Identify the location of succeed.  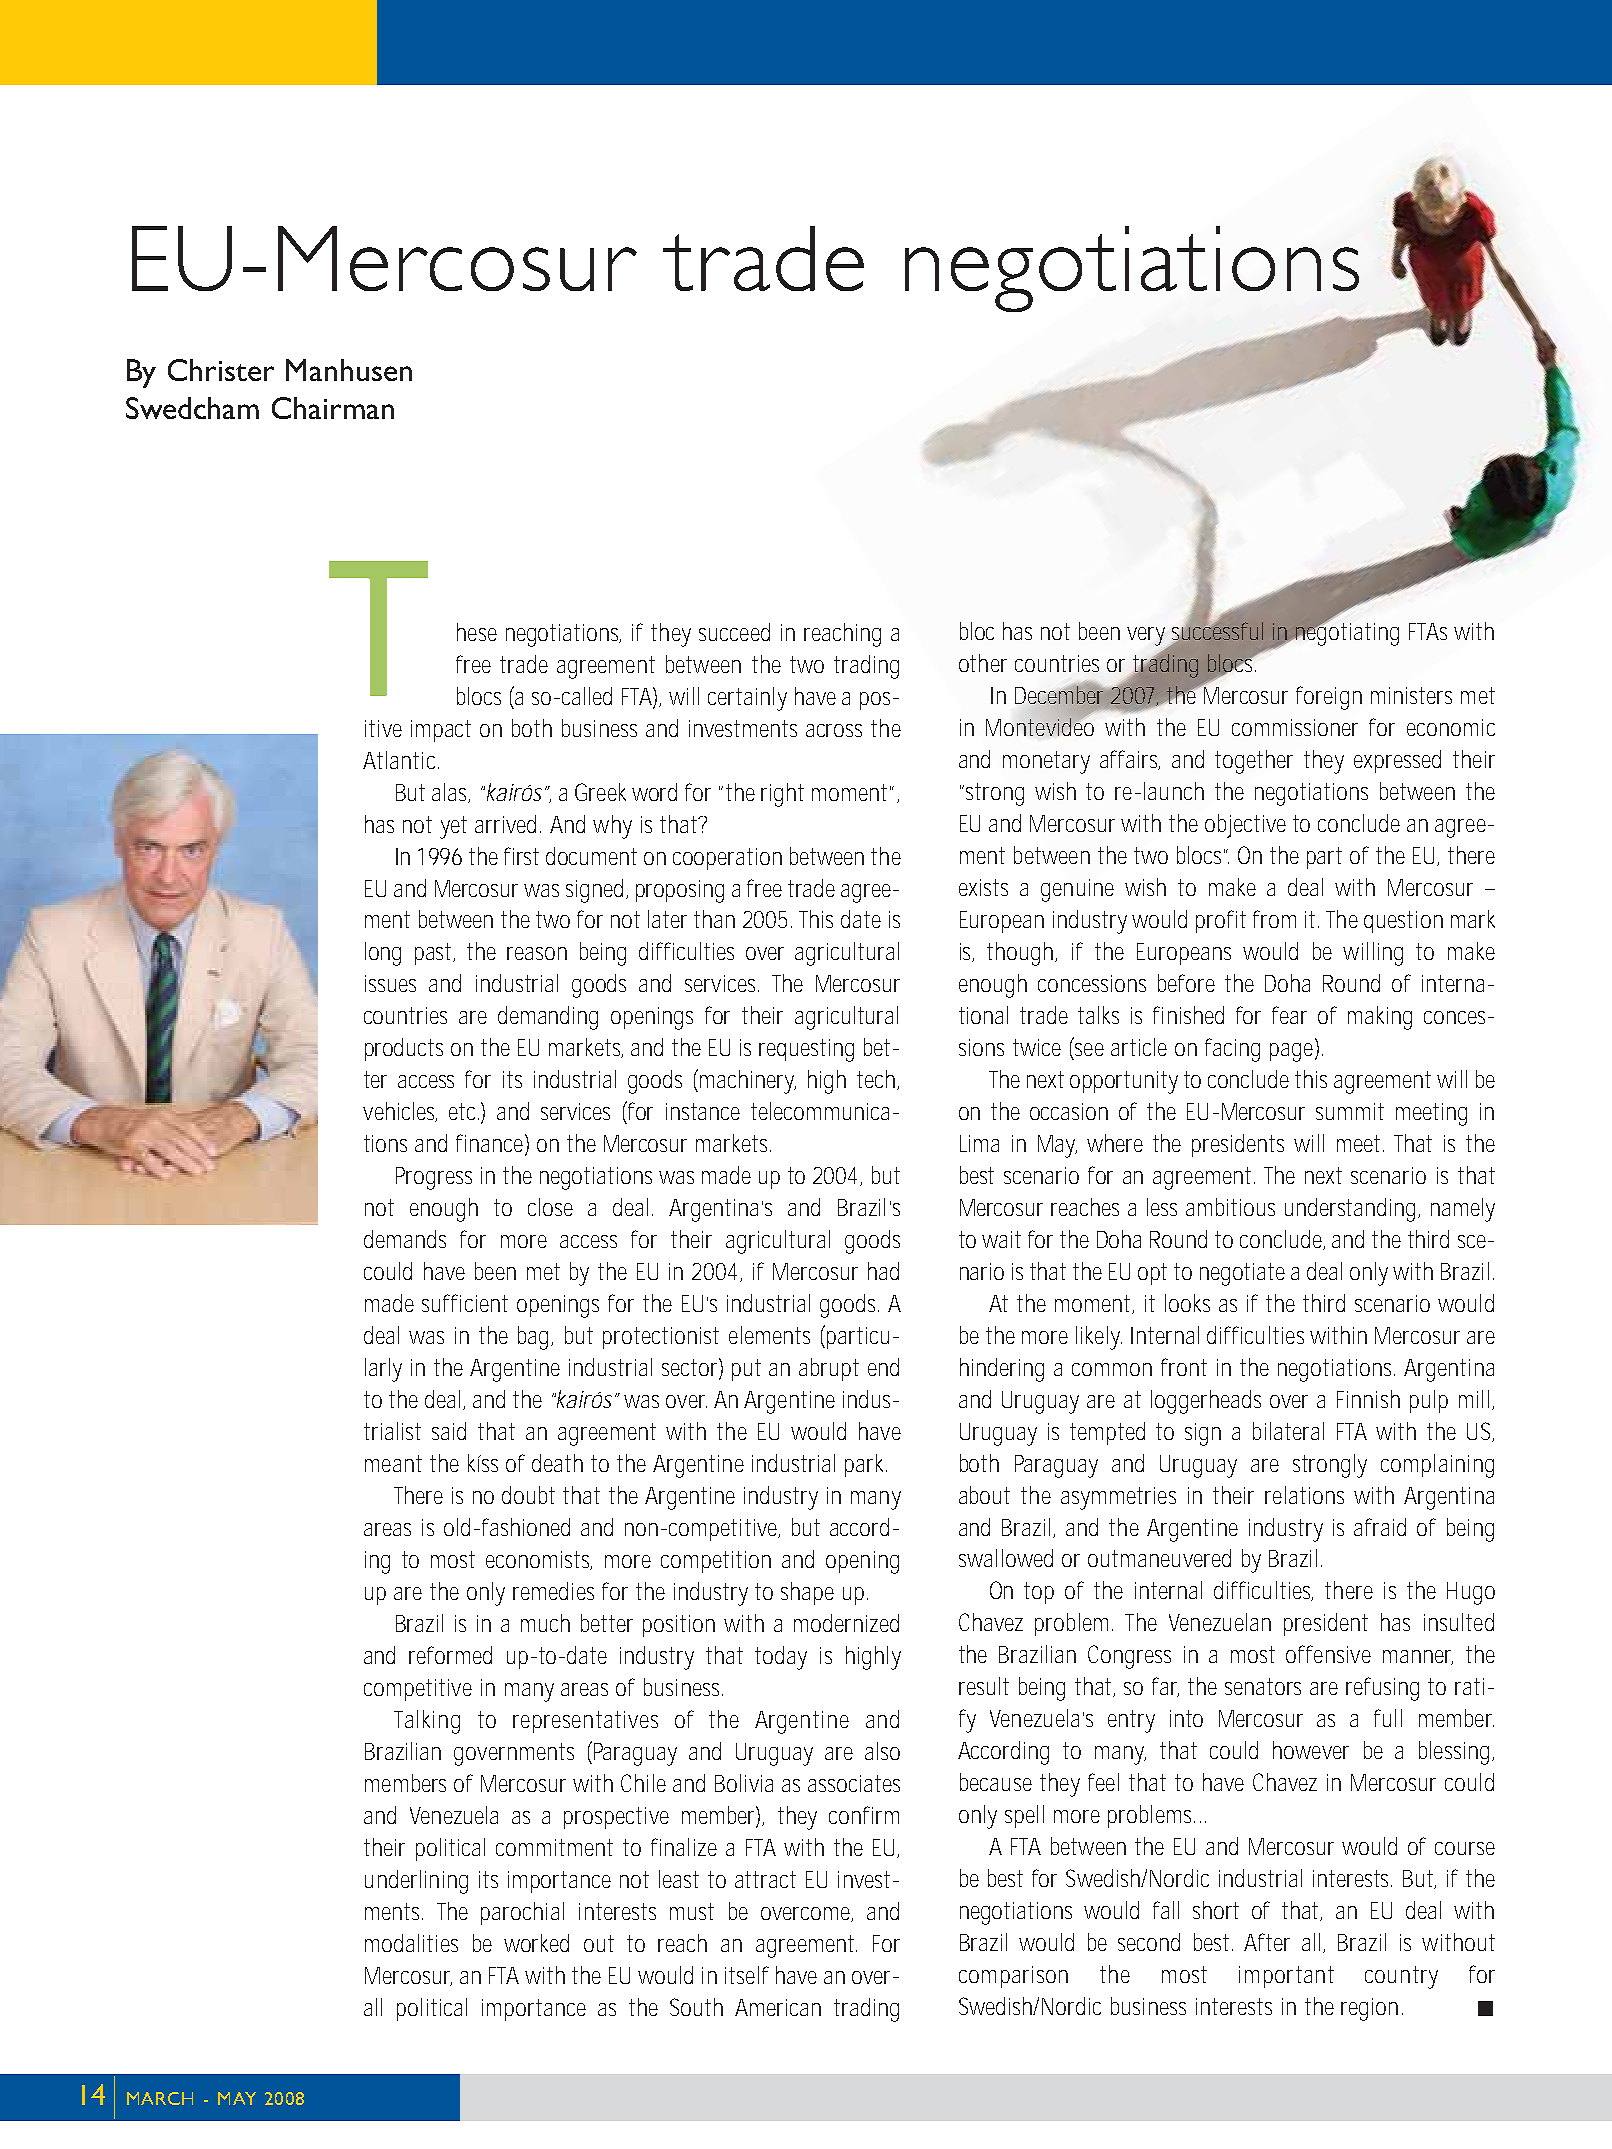
(734, 632).
